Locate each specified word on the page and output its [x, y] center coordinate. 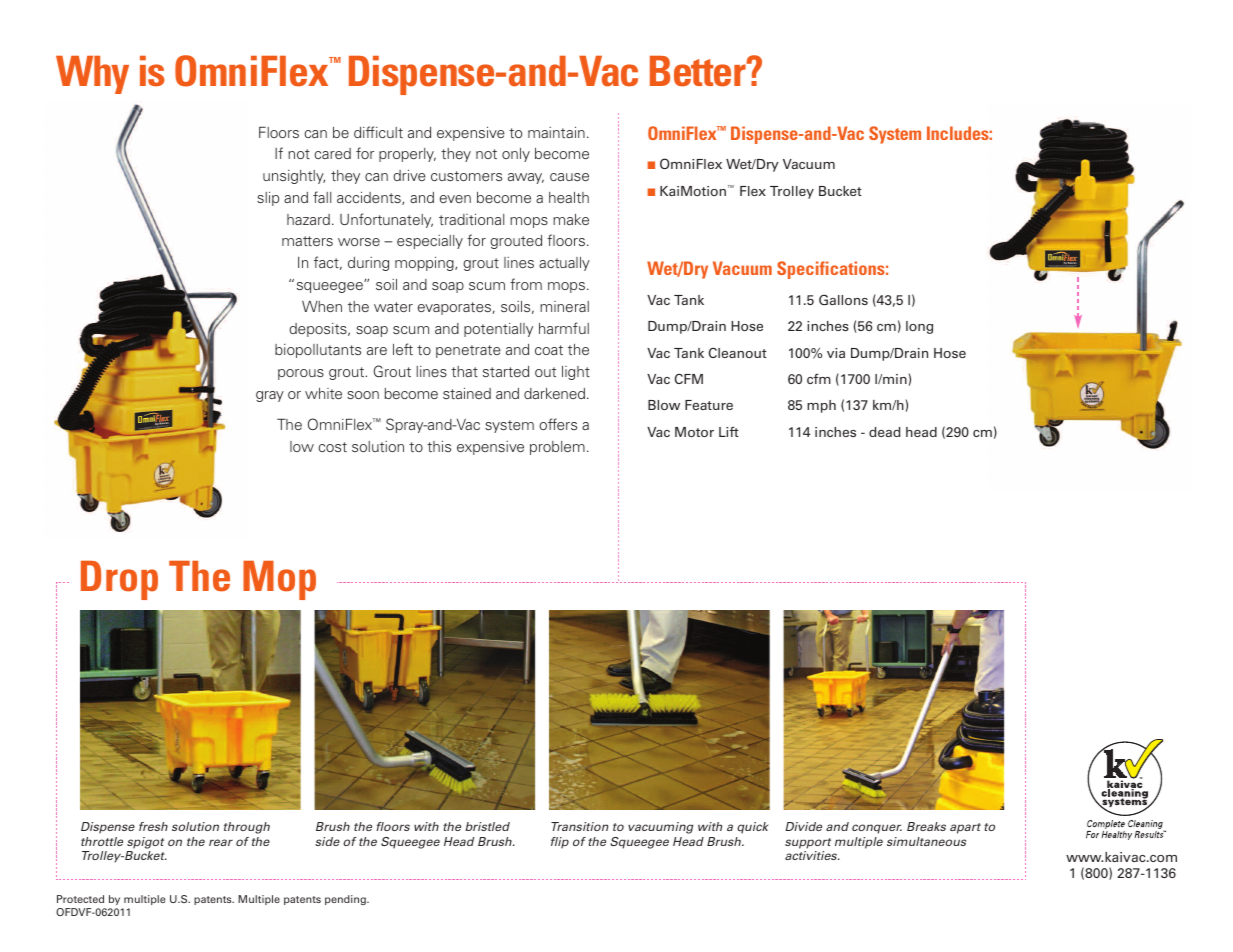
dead [884, 432]
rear [221, 842]
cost [332, 447]
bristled [487, 826]
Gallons [843, 299]
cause [569, 177]
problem [557, 448]
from [526, 284]
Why [92, 75]
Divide [803, 826]
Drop [119, 580]
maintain [556, 132]
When [322, 306]
